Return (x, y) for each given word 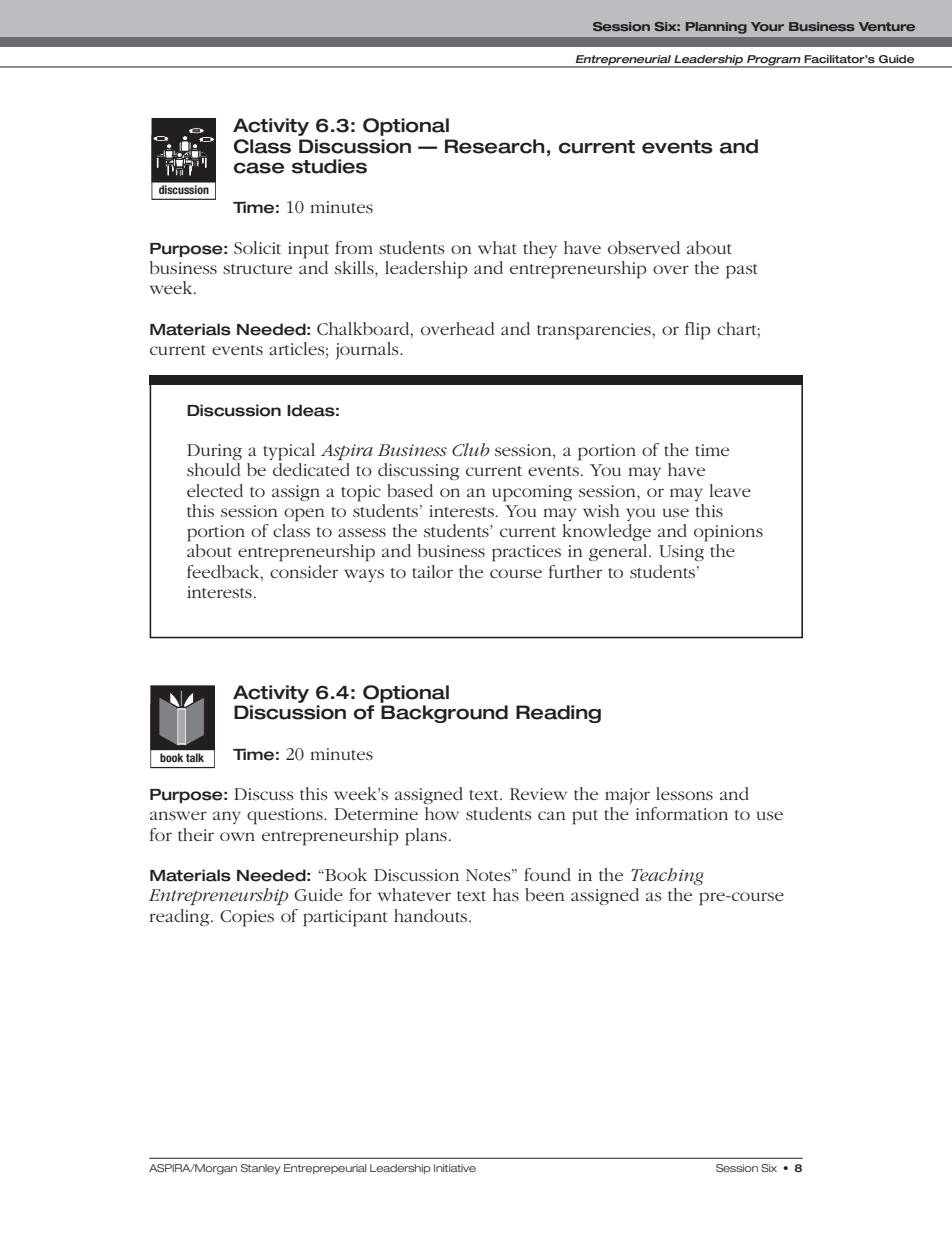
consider (304, 571)
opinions (728, 533)
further (575, 571)
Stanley (261, 1169)
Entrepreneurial (623, 61)
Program (774, 61)
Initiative (455, 1168)
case (259, 168)
